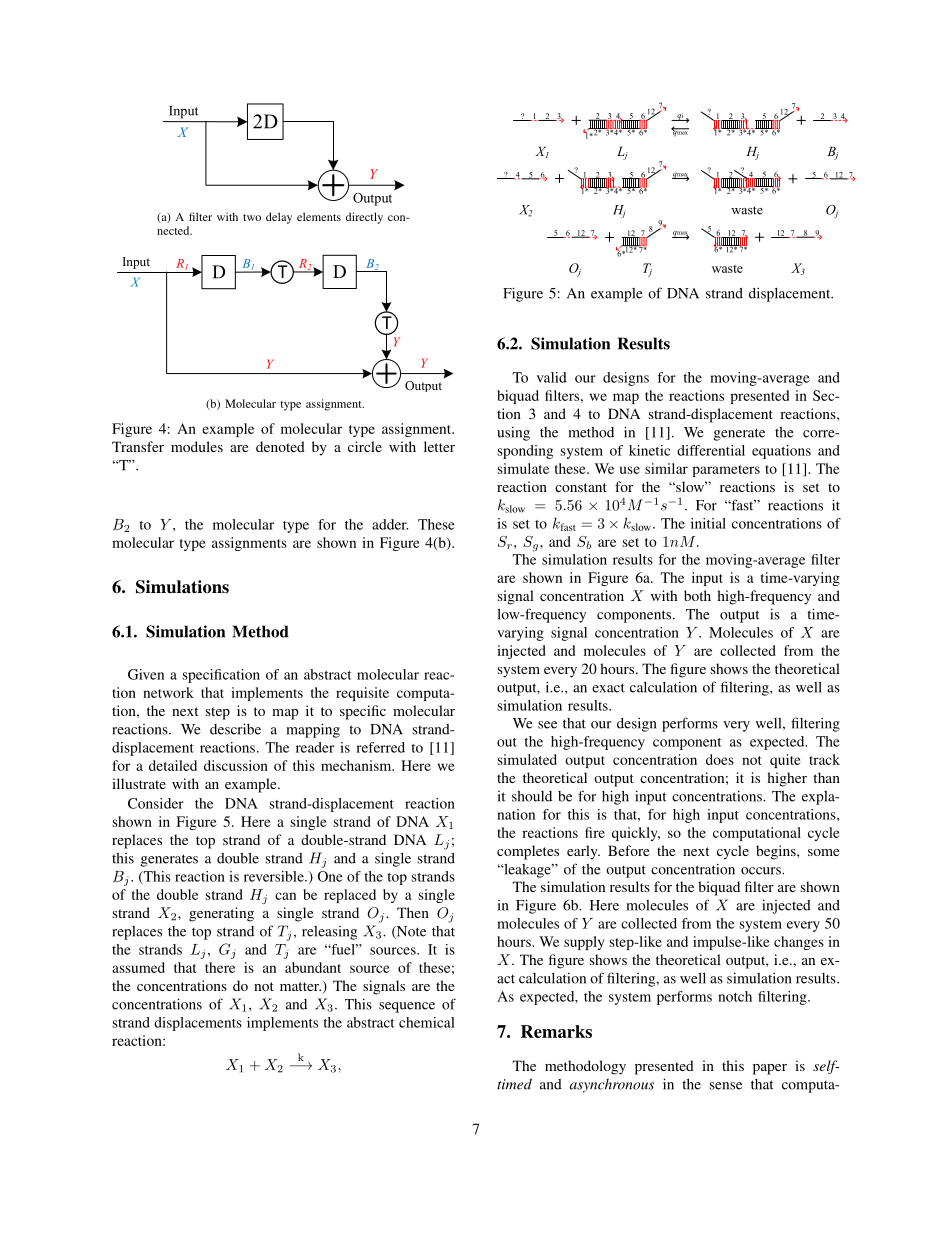 This page has width=952, height=1233. Describe the element at coordinates (279, 218) in the page. I see `delay` at that location.
